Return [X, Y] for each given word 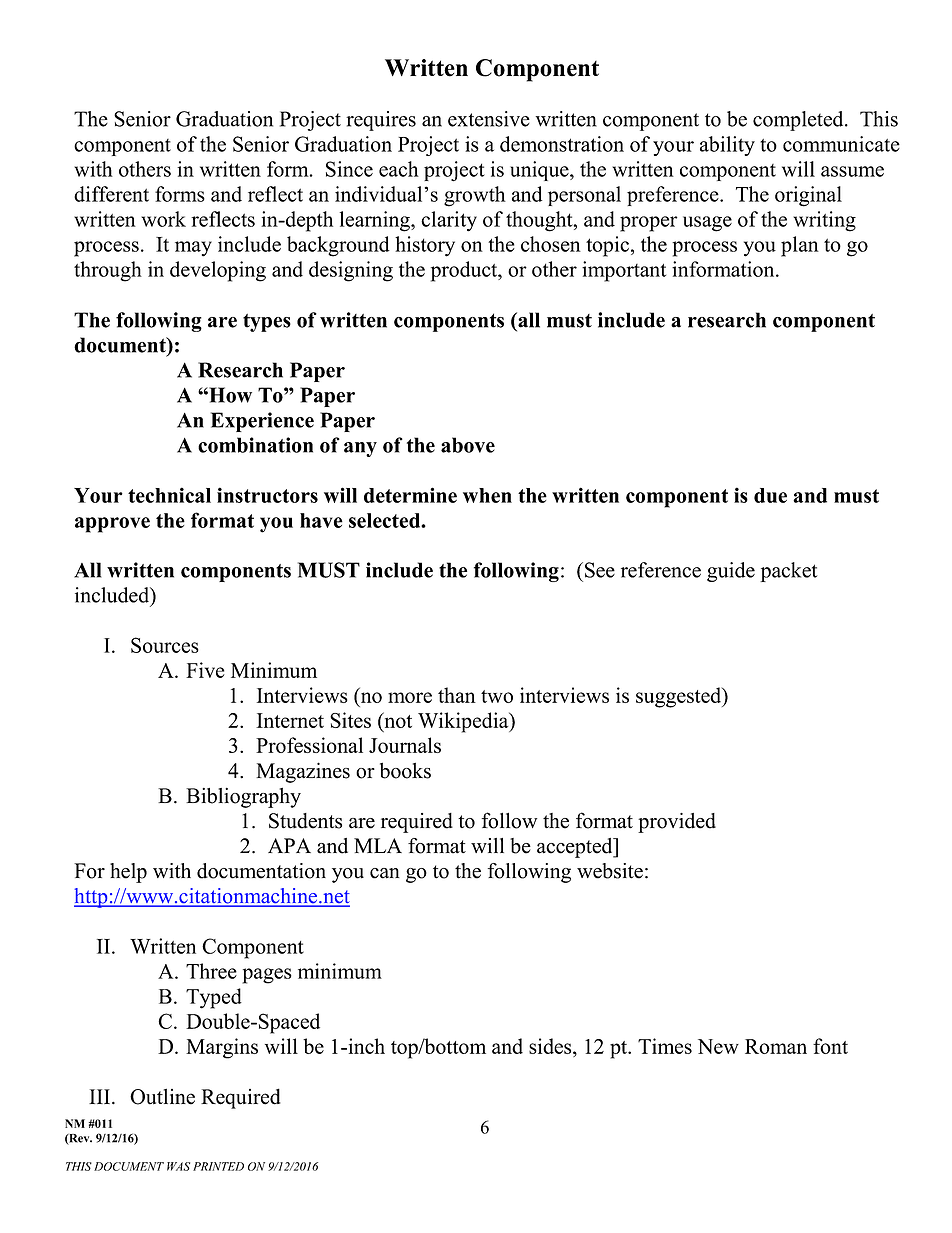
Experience [262, 422]
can [385, 873]
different [111, 194]
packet [789, 572]
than [457, 695]
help [128, 873]
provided [677, 823]
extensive [489, 119]
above [468, 445]
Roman [776, 1046]
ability [727, 146]
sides [551, 1046]
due [770, 495]
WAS [178, 1166]
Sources [165, 645]
